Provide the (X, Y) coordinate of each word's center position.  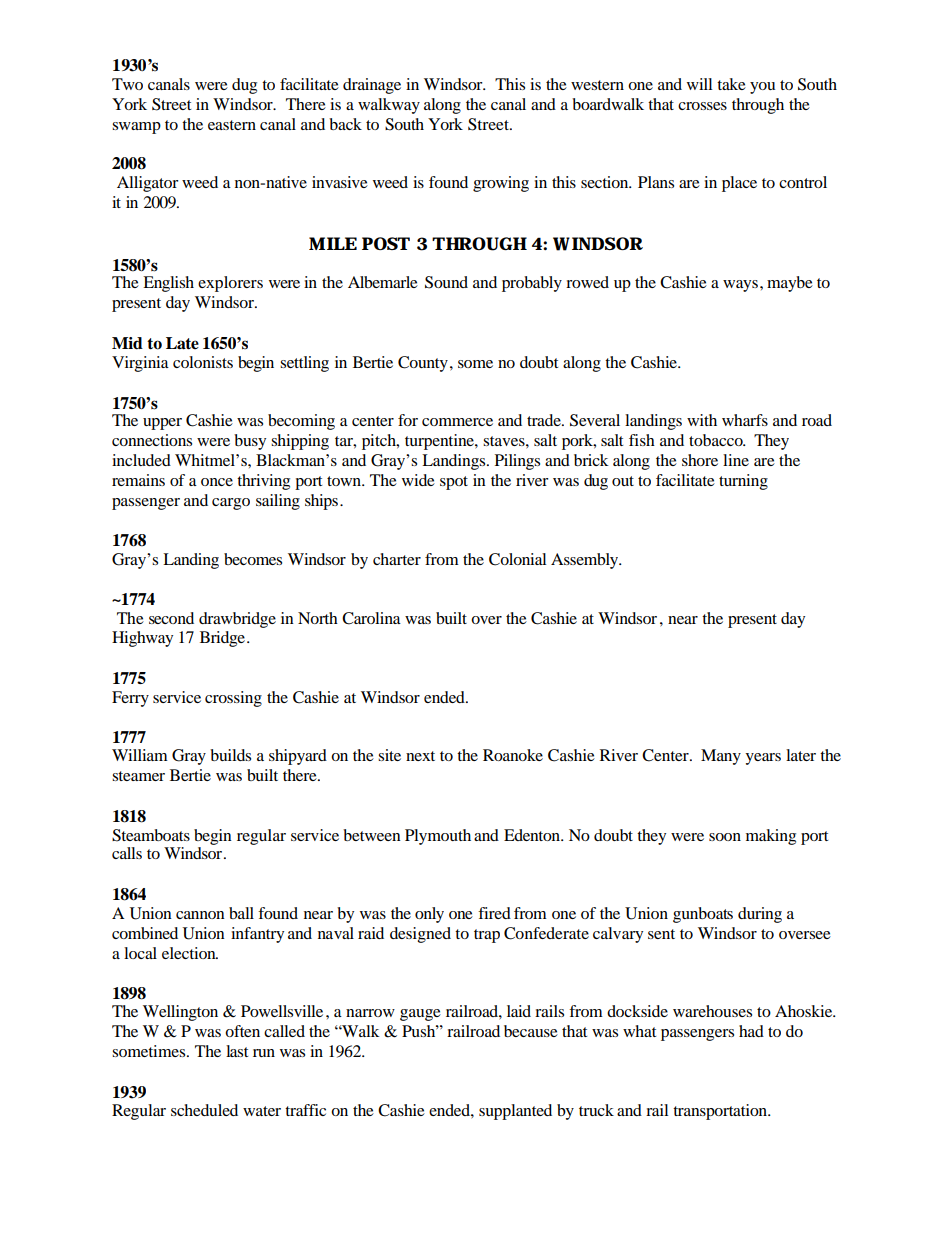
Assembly (586, 561)
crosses (702, 106)
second (171, 618)
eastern (232, 125)
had (751, 1031)
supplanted (515, 1112)
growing (501, 184)
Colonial (517, 559)
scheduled (204, 1110)
